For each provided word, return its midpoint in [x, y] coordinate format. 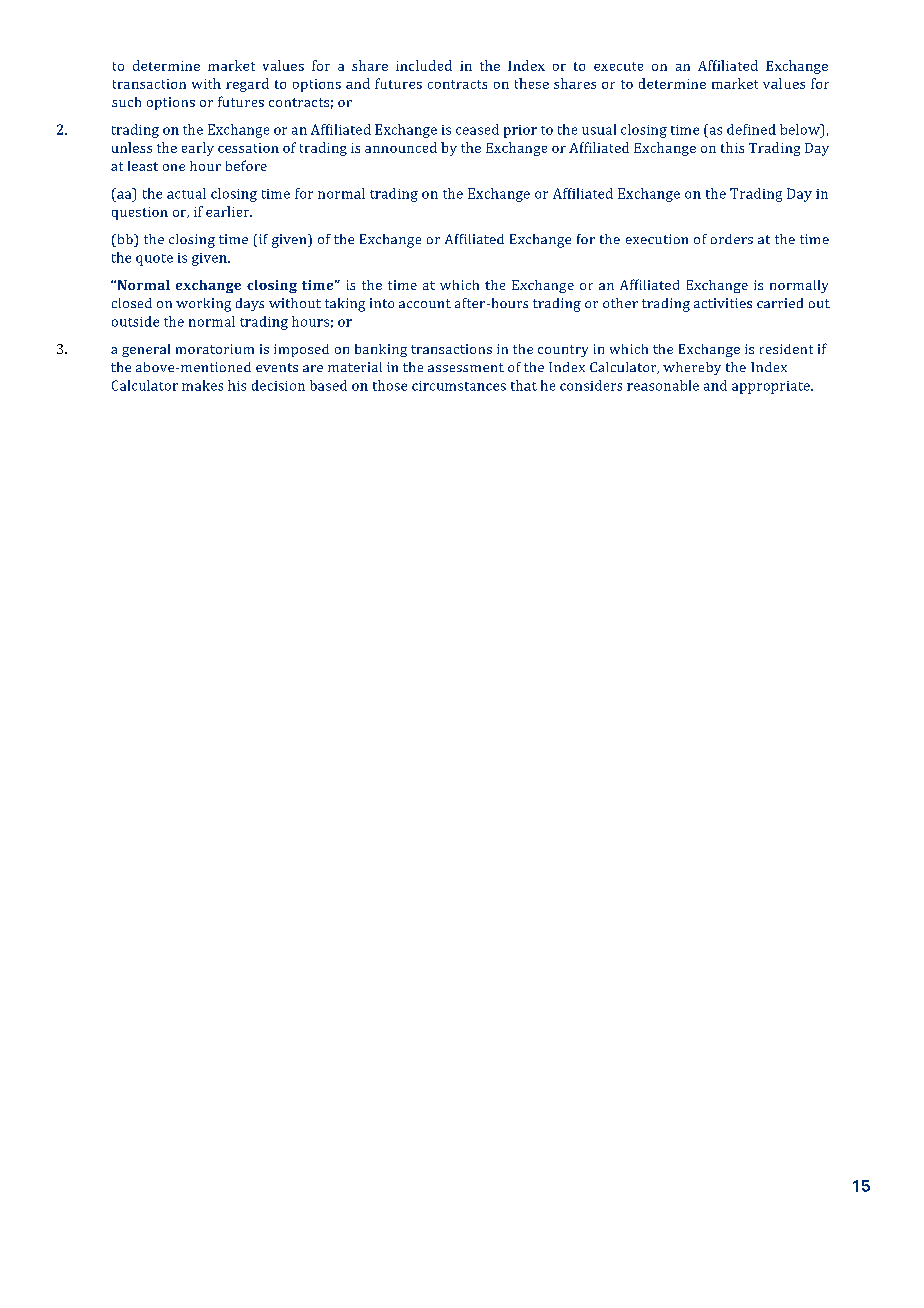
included [424, 65]
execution [657, 239]
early [198, 149]
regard [247, 85]
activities [723, 303]
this [732, 147]
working [203, 305]
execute [618, 66]
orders [732, 239]
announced [401, 147]
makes [202, 385]
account [425, 303]
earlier [229, 211]
